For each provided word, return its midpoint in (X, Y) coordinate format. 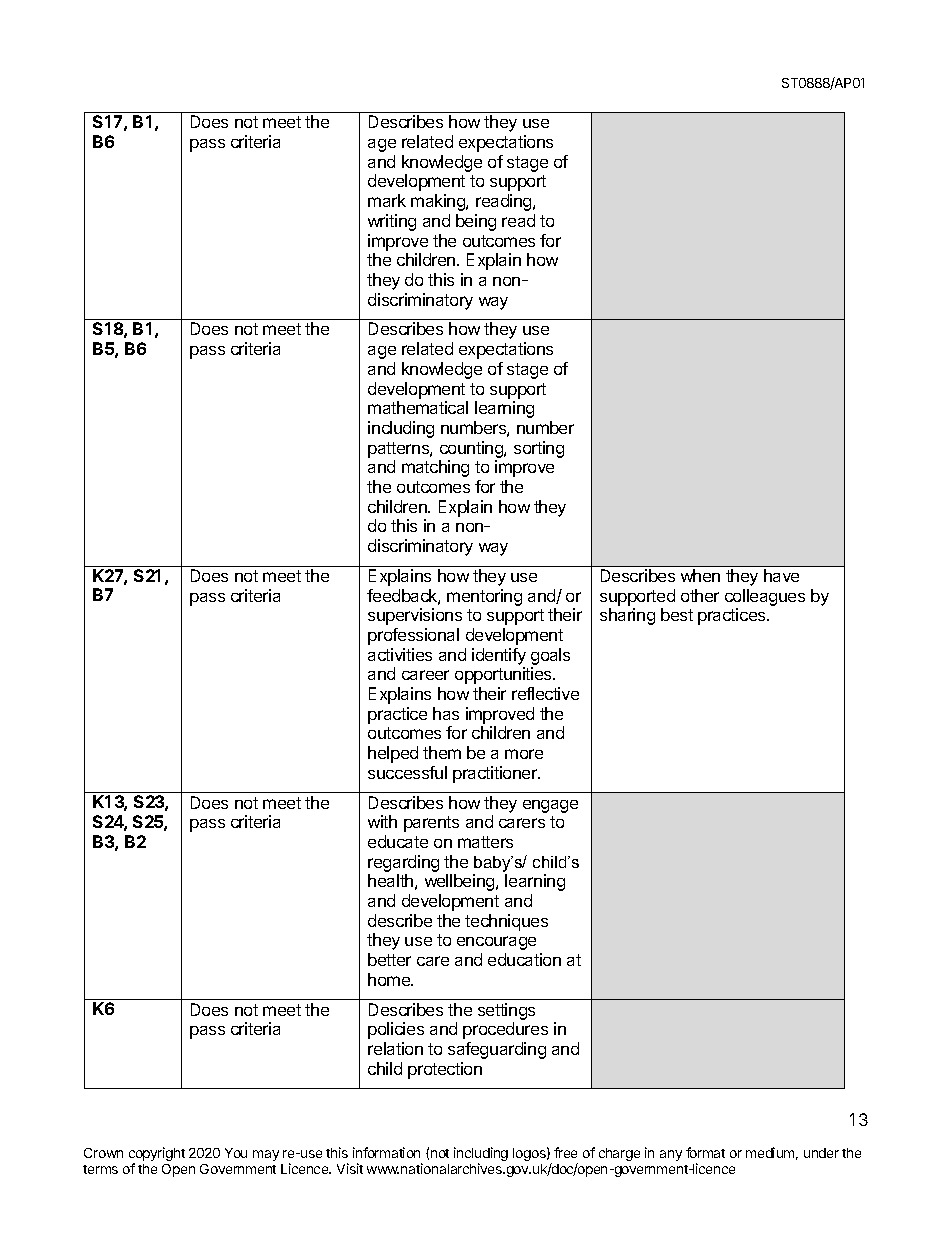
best (677, 614)
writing (392, 222)
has (446, 713)
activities (400, 654)
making (439, 202)
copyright (157, 1155)
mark (387, 200)
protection (445, 1070)
